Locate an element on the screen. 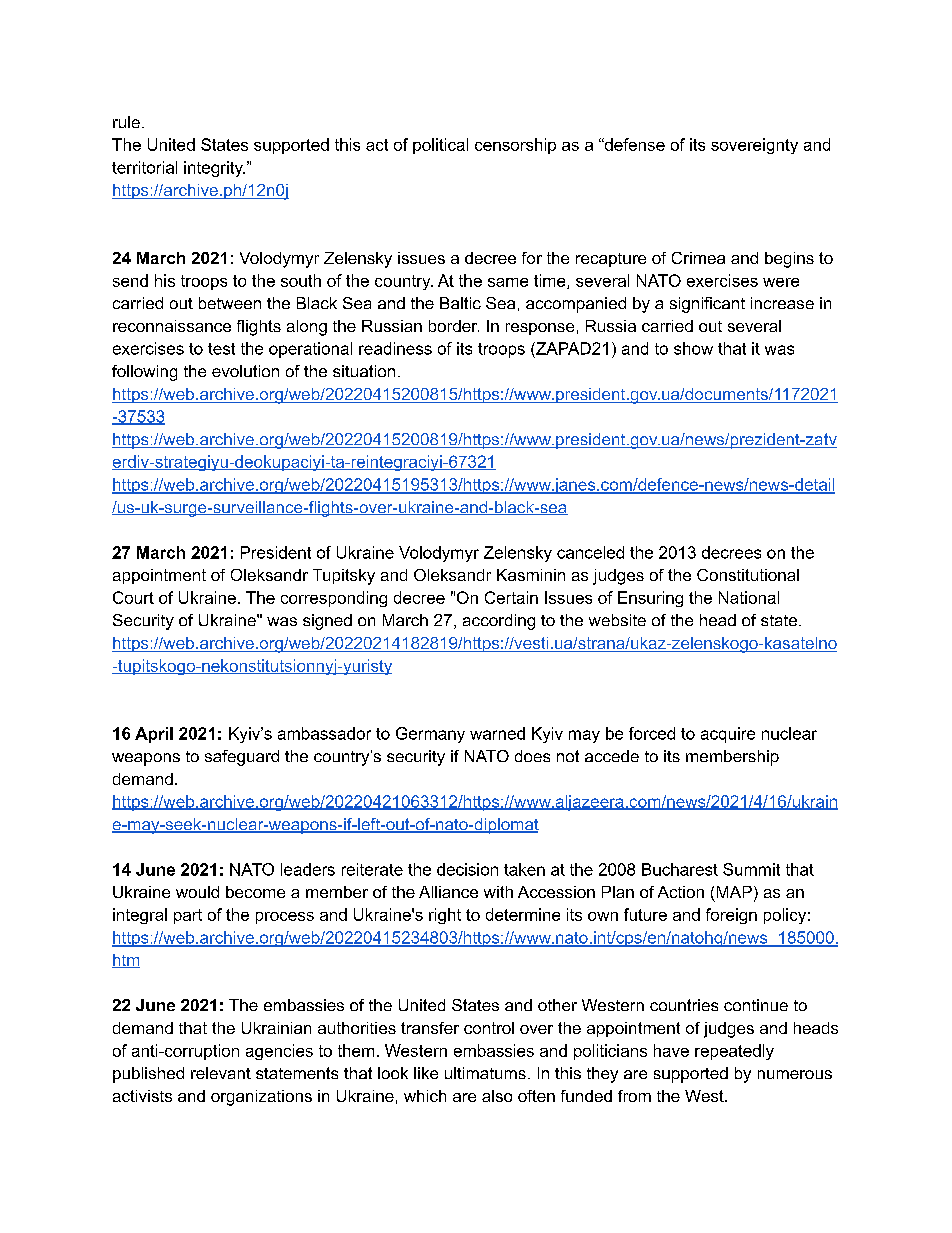  Certain is located at coordinates (511, 597).
